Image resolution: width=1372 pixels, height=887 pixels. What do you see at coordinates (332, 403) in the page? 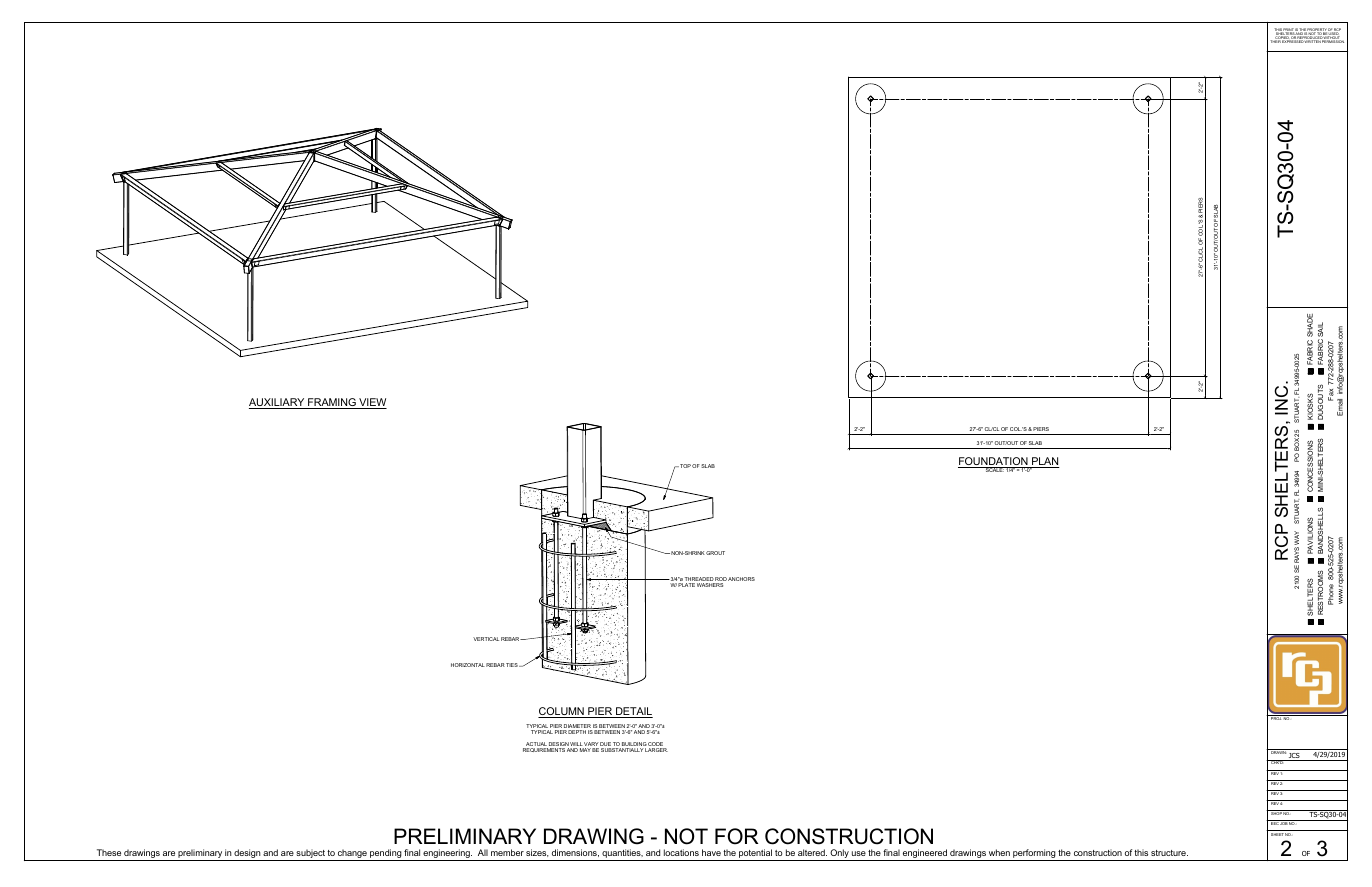
I see `FRAMING` at bounding box center [332, 403].
